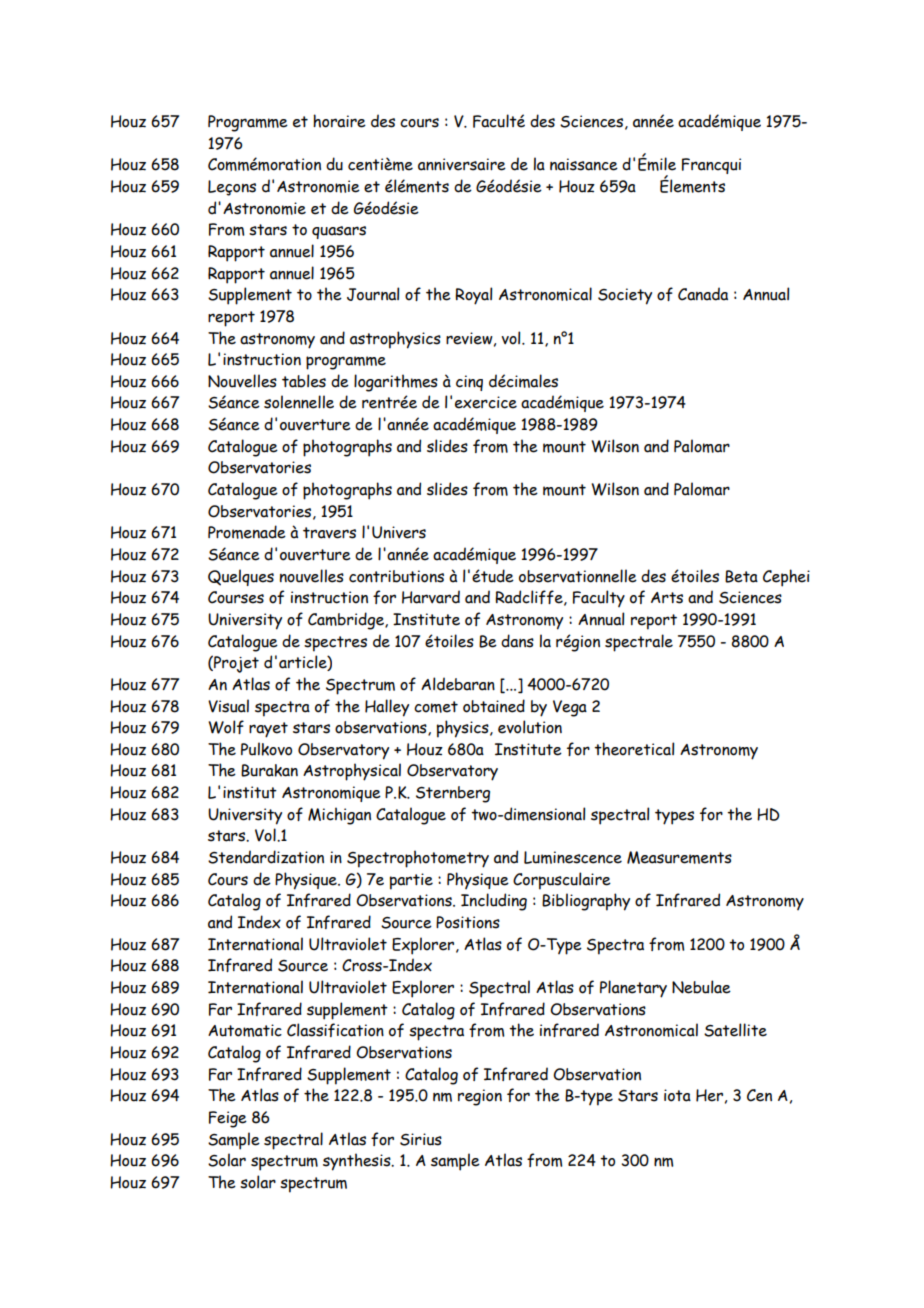 This page has height=1308, width=924. What do you see at coordinates (228, 1119) in the page?
I see `Feige` at bounding box center [228, 1119].
